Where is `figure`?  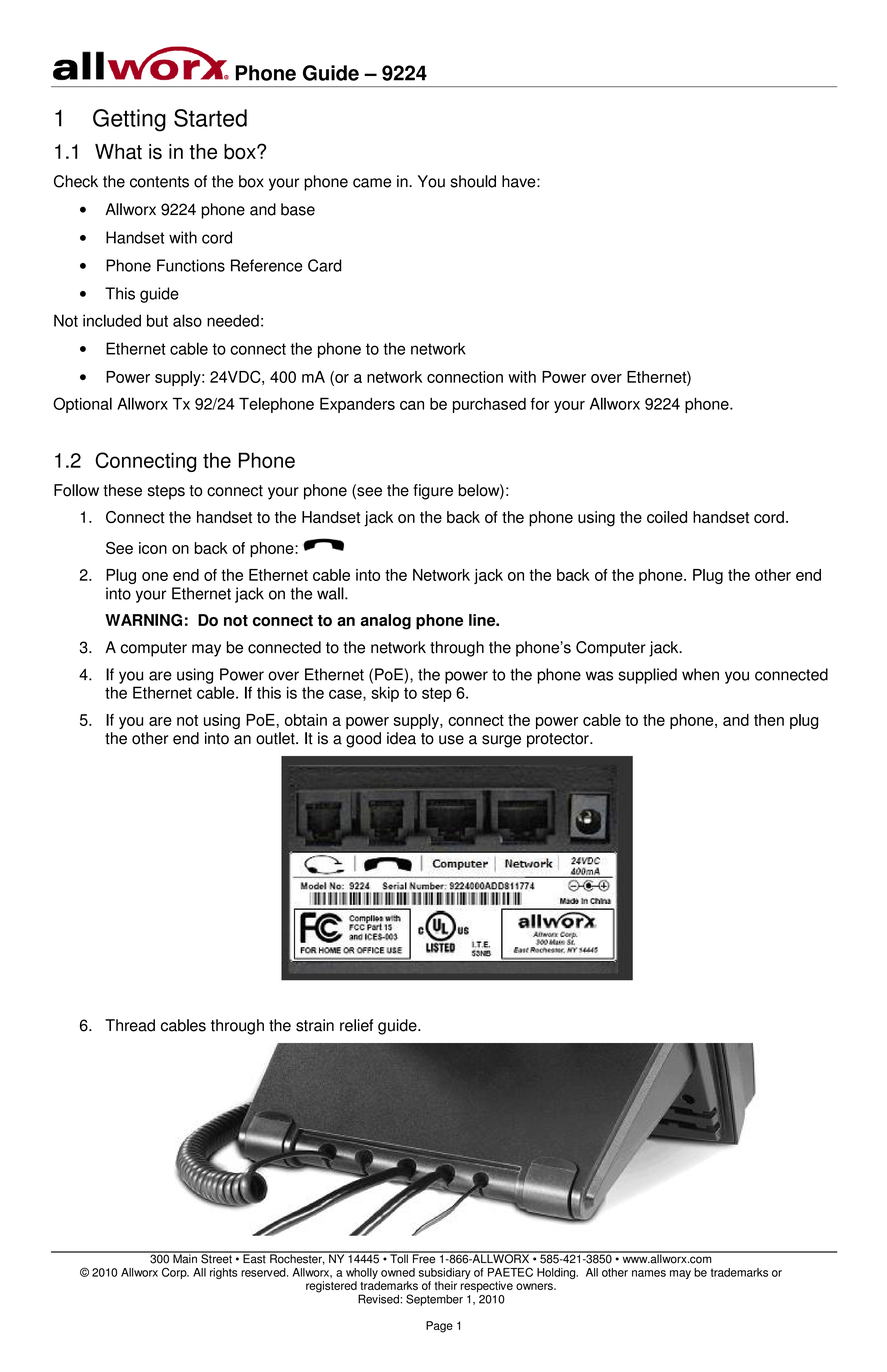 figure is located at coordinates (433, 492).
